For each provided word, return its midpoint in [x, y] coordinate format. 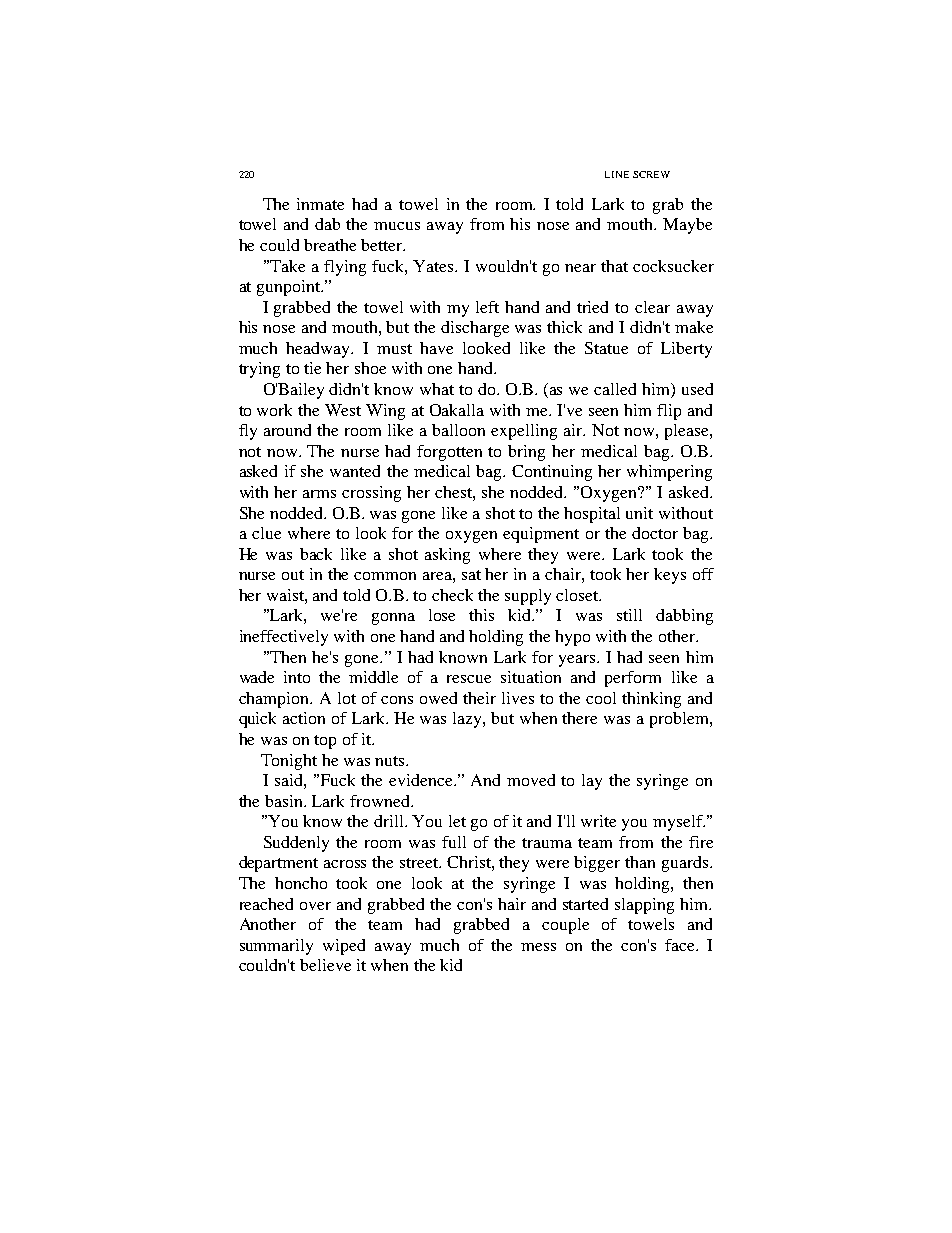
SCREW [651, 174]
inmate [320, 204]
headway [319, 350]
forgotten [449, 453]
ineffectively [284, 638]
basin [285, 801]
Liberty [686, 350]
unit [639, 513]
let [457, 821]
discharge [475, 329]
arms [319, 494]
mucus [397, 226]
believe [325, 965]
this [481, 615]
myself [679, 823]
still [629, 615]
